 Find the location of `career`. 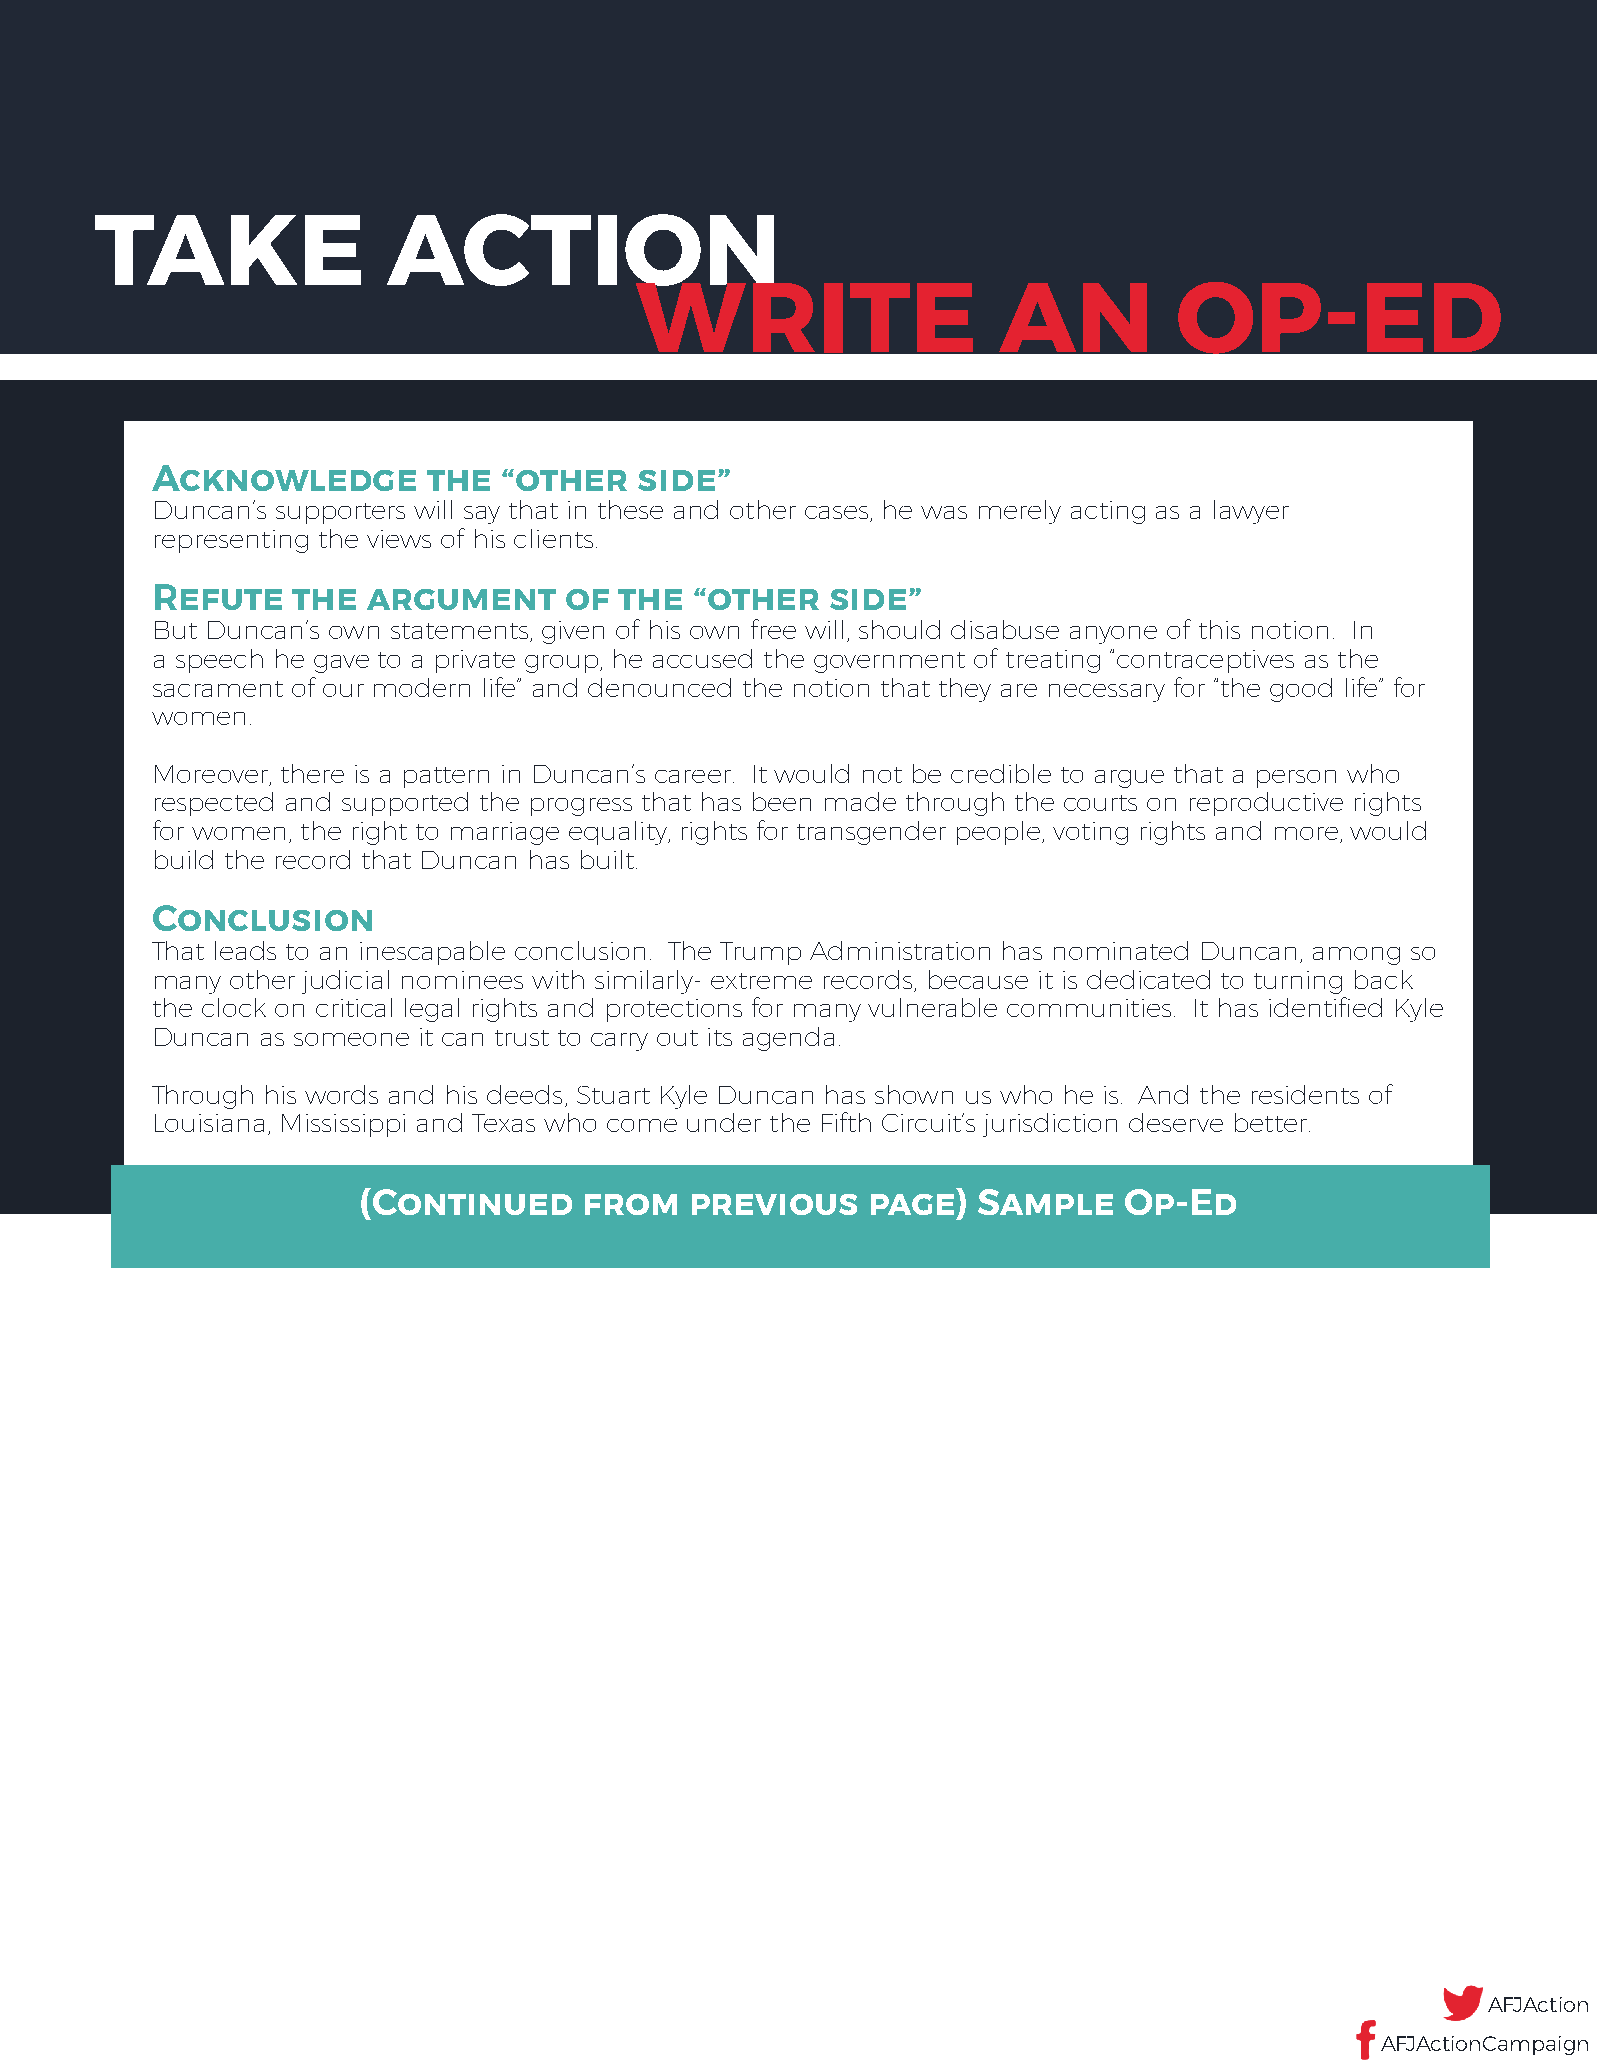

career is located at coordinates (693, 776).
